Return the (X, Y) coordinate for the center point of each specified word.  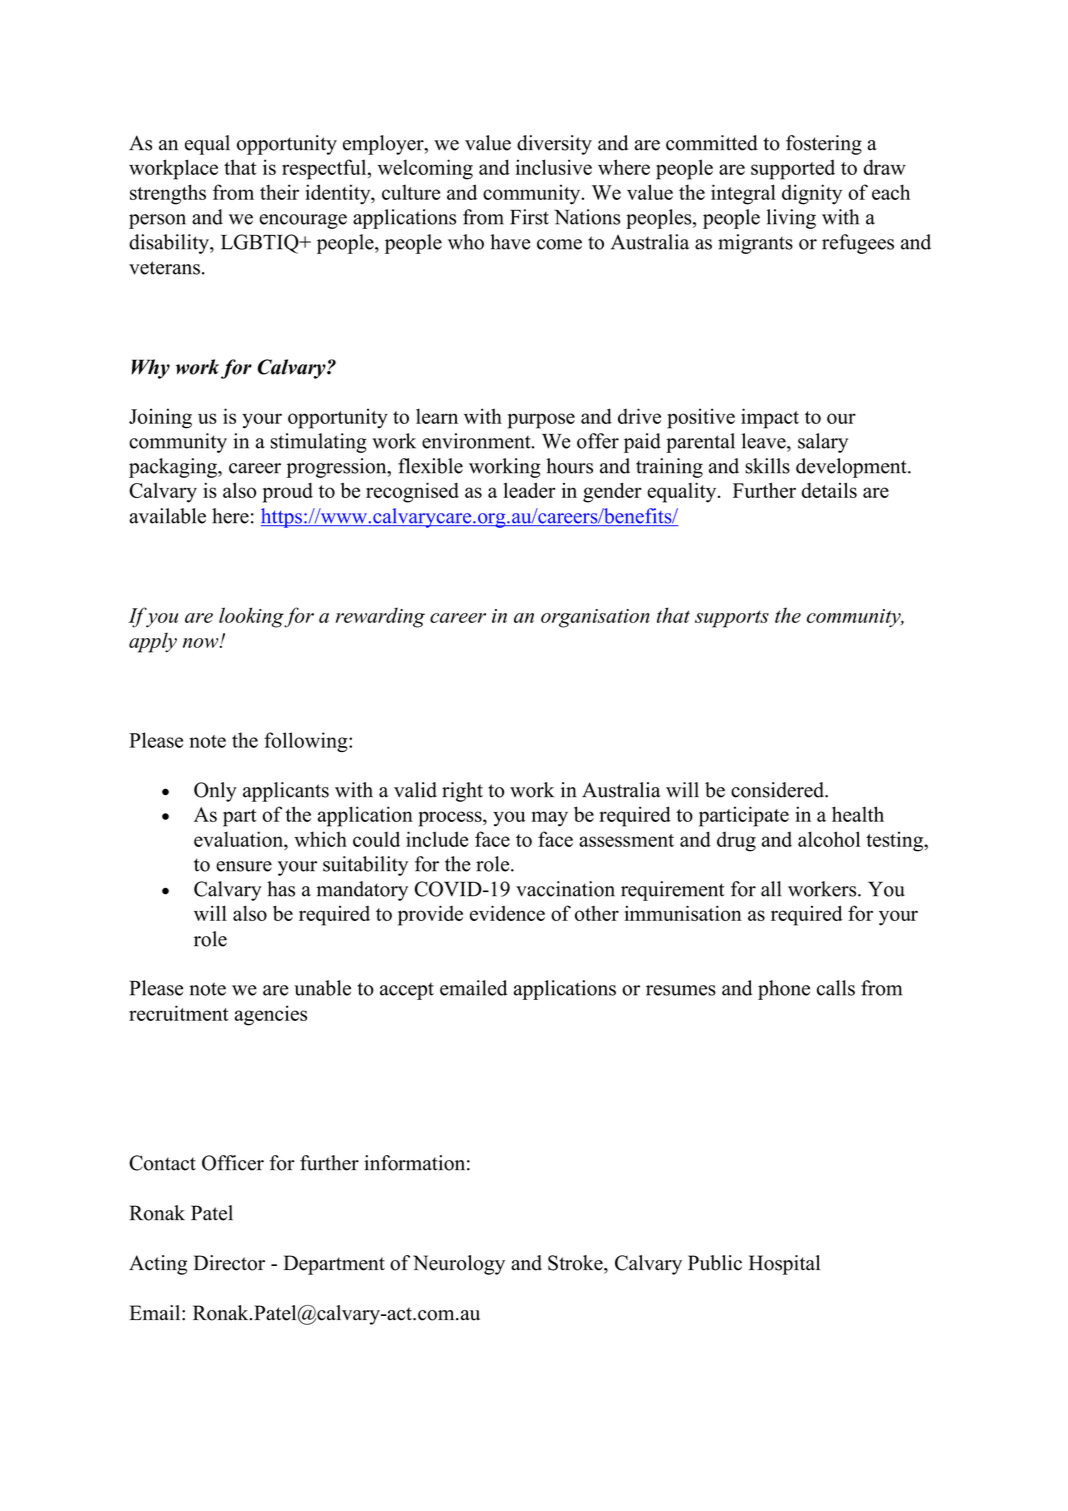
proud (288, 493)
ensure (244, 866)
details (829, 490)
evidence (507, 913)
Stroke (576, 1263)
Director (229, 1263)
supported (793, 169)
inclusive (554, 167)
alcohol (829, 839)
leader (529, 490)
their (279, 192)
